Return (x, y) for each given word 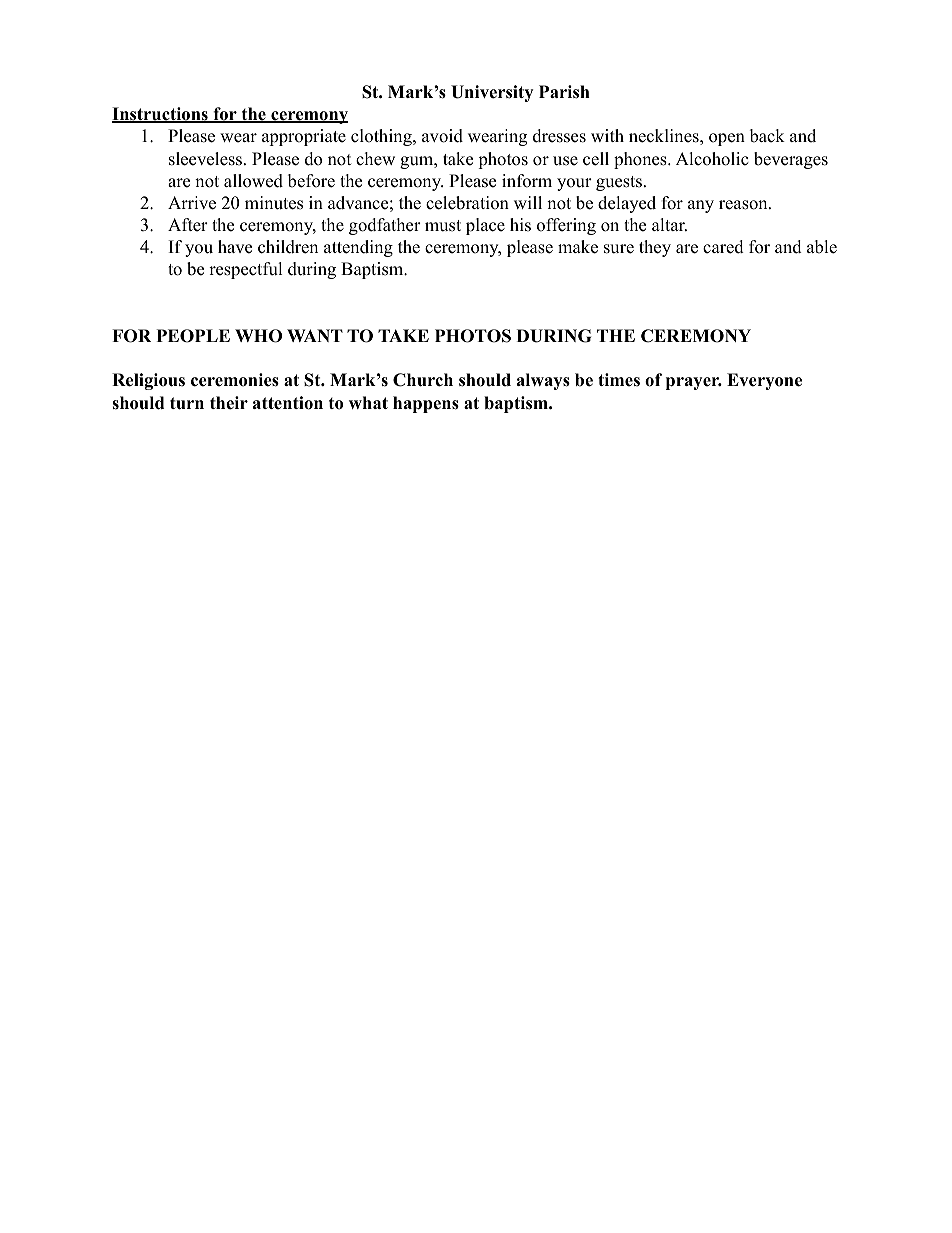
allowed (253, 181)
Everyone (764, 381)
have (235, 247)
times (619, 380)
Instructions (161, 115)
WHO (258, 336)
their (229, 403)
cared (723, 247)
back (767, 136)
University (492, 93)
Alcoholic (712, 159)
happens (426, 404)
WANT (315, 335)
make (578, 247)
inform (527, 181)
